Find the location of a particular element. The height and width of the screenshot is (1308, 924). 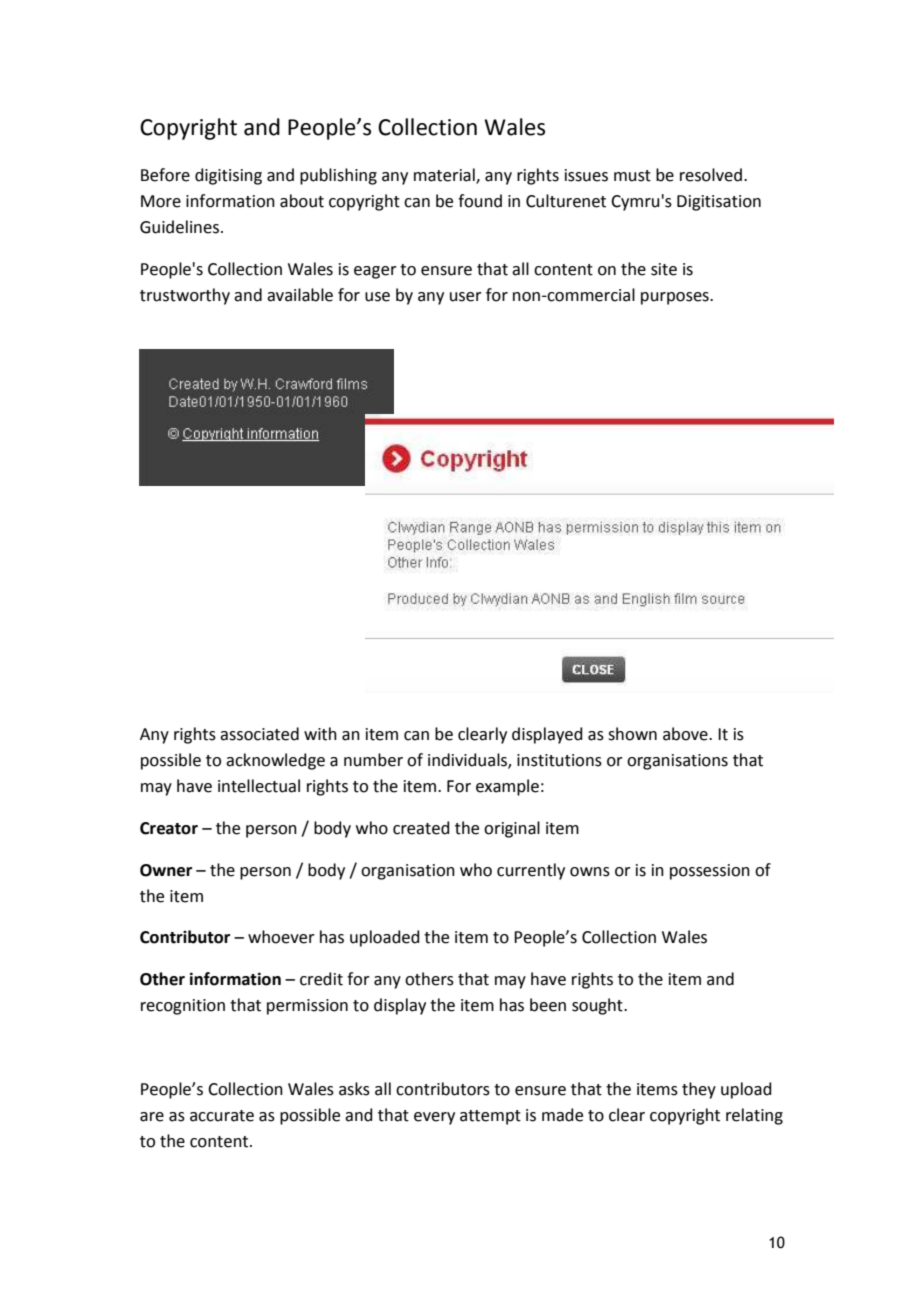

associated is located at coordinates (259, 734).
